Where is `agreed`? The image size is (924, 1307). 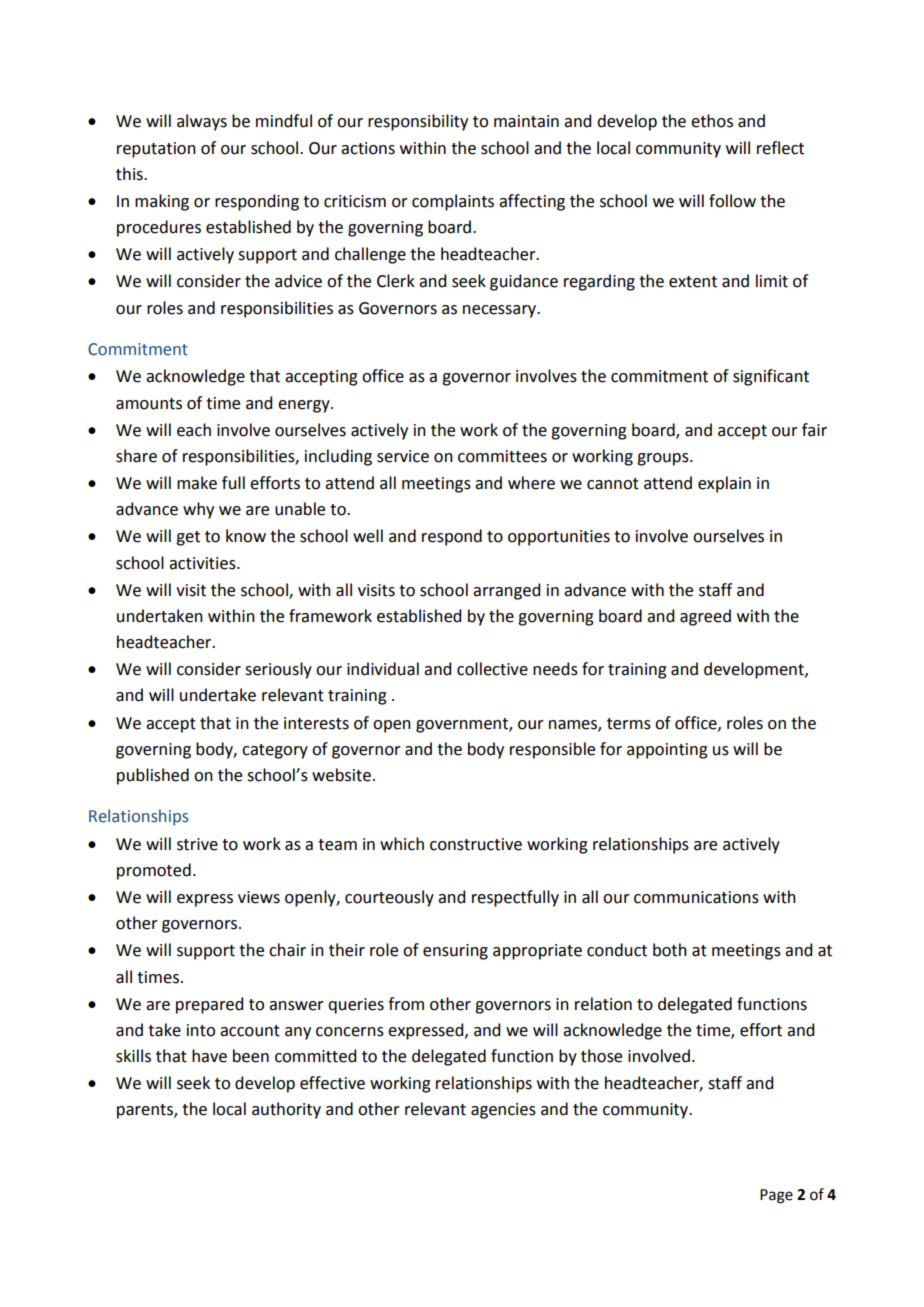 agreed is located at coordinates (705, 617).
